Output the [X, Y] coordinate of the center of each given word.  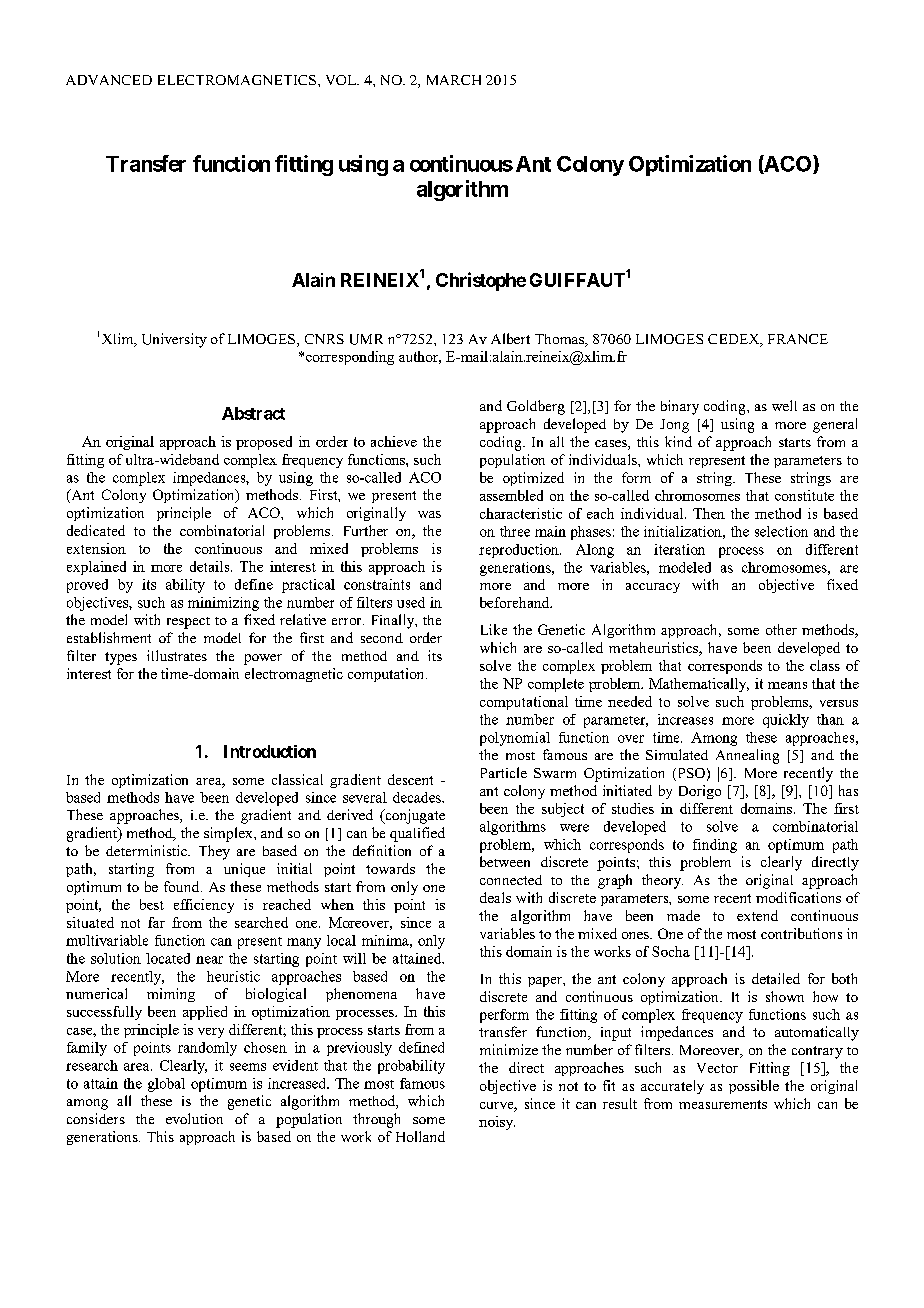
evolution [194, 1118]
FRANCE [798, 339]
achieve [394, 441]
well [784, 405]
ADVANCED [109, 80]
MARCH [454, 80]
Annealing [747, 756]
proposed [264, 443]
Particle [504, 772]
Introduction [270, 751]
